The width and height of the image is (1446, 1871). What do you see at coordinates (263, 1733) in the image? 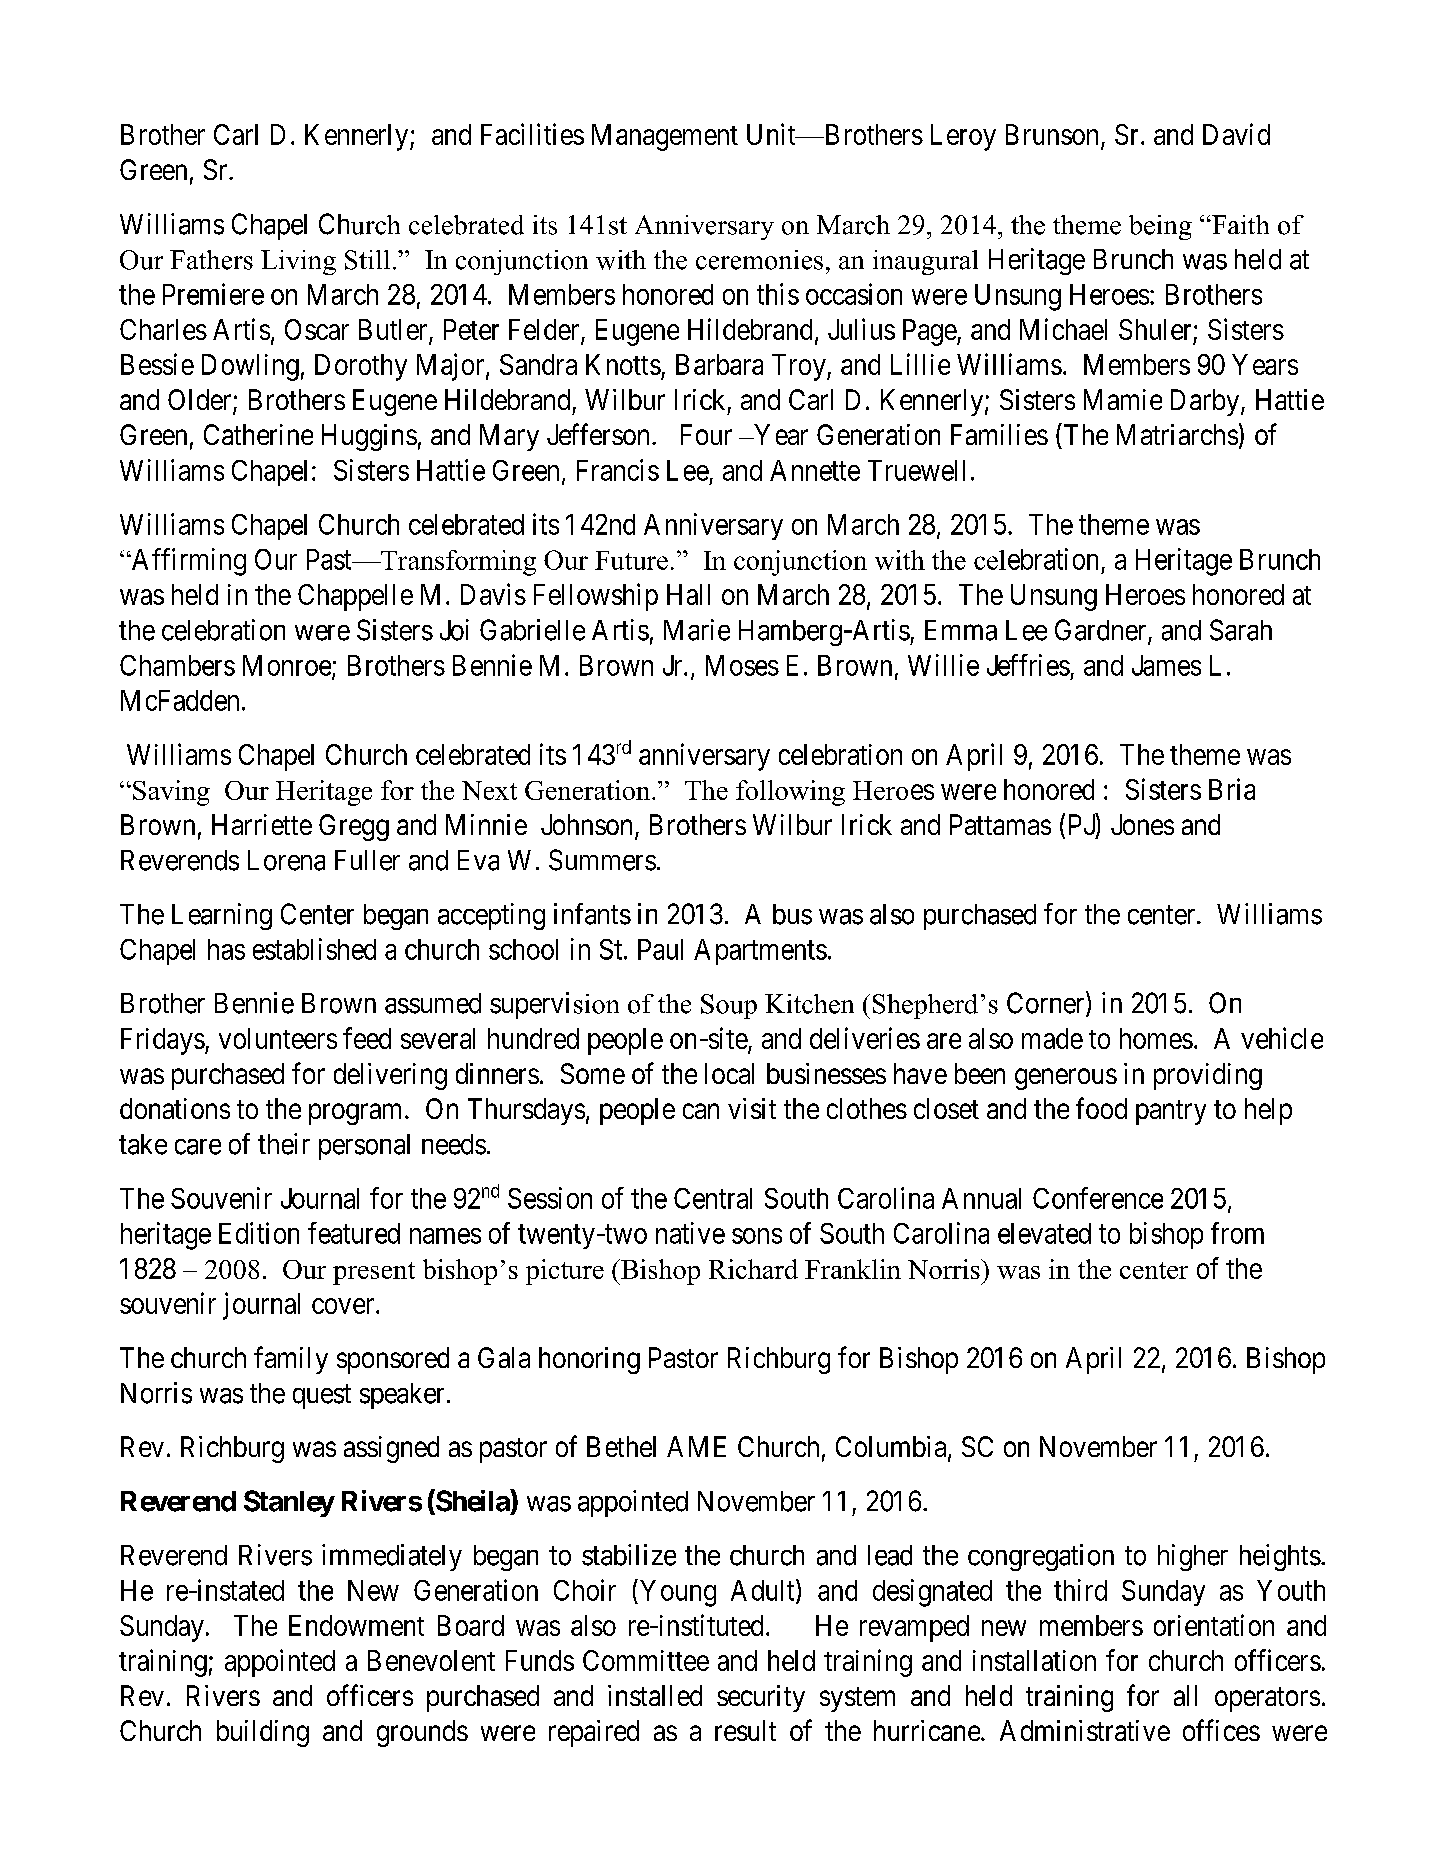
I see `building` at bounding box center [263, 1733].
